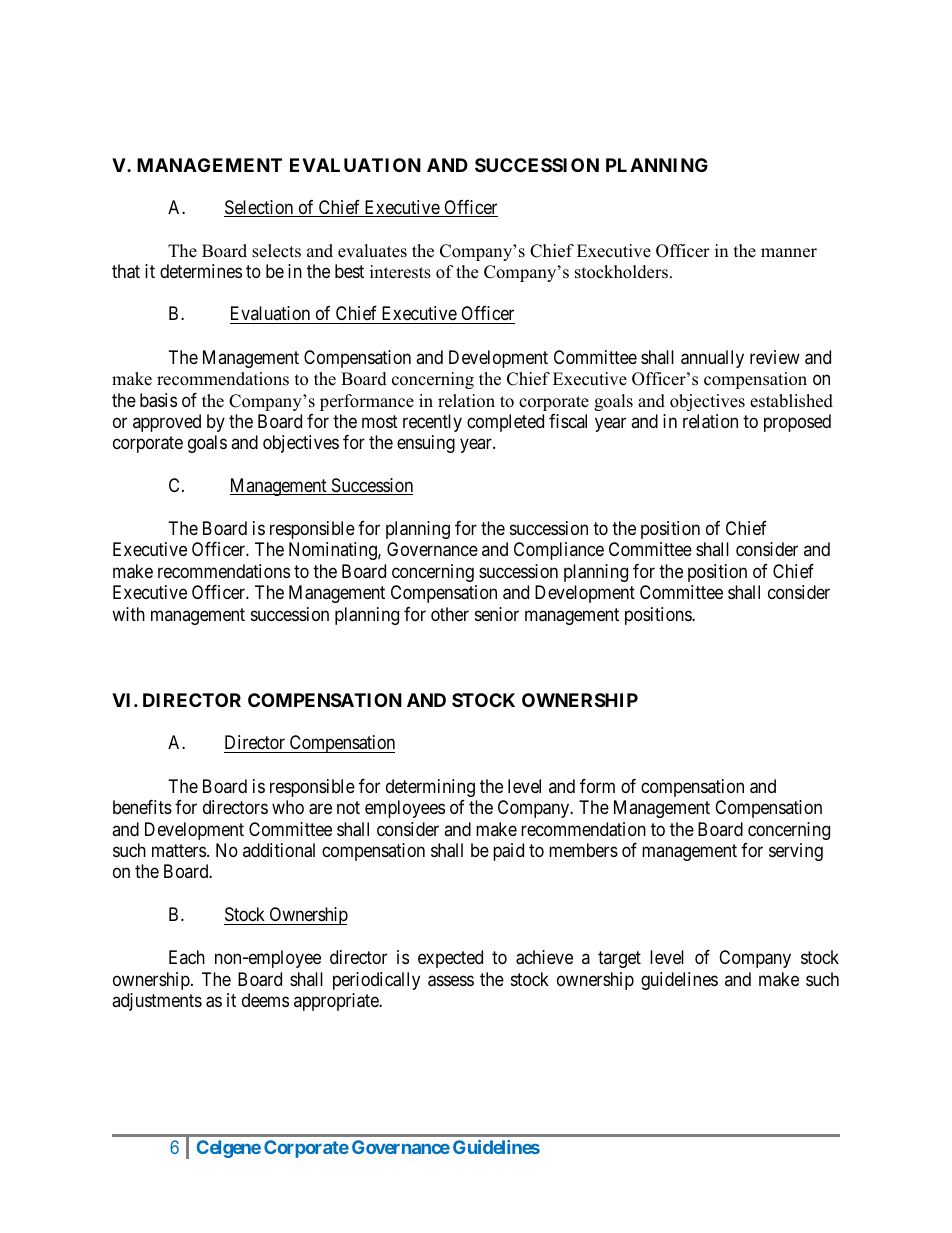 This page has height=1233, width=952. Describe the element at coordinates (559, 551) in the page. I see `Compliance` at that location.
